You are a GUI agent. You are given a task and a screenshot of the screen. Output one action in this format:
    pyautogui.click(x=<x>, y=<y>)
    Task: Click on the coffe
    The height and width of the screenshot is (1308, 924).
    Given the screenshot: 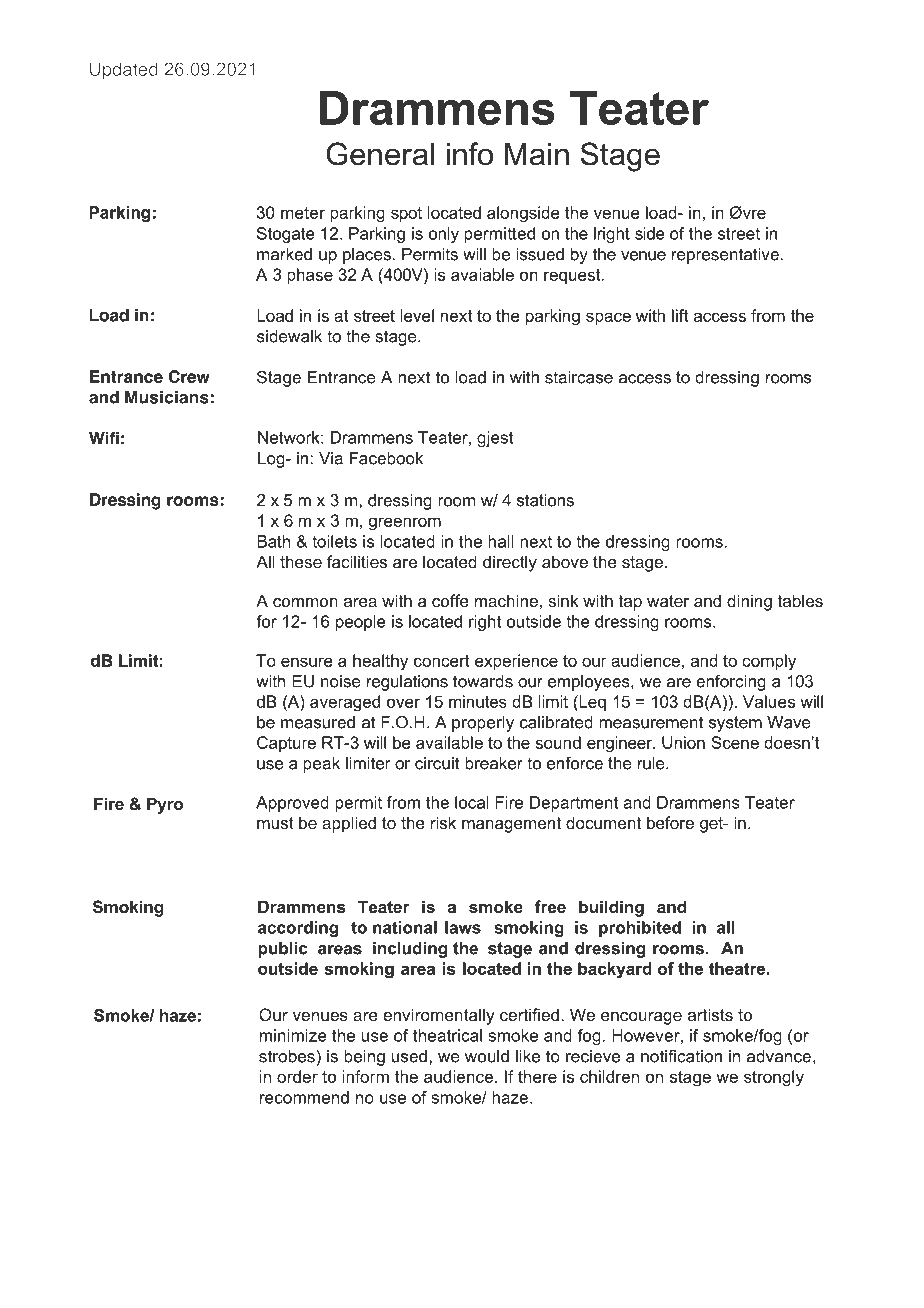 What is the action you would take?
    pyautogui.click(x=450, y=600)
